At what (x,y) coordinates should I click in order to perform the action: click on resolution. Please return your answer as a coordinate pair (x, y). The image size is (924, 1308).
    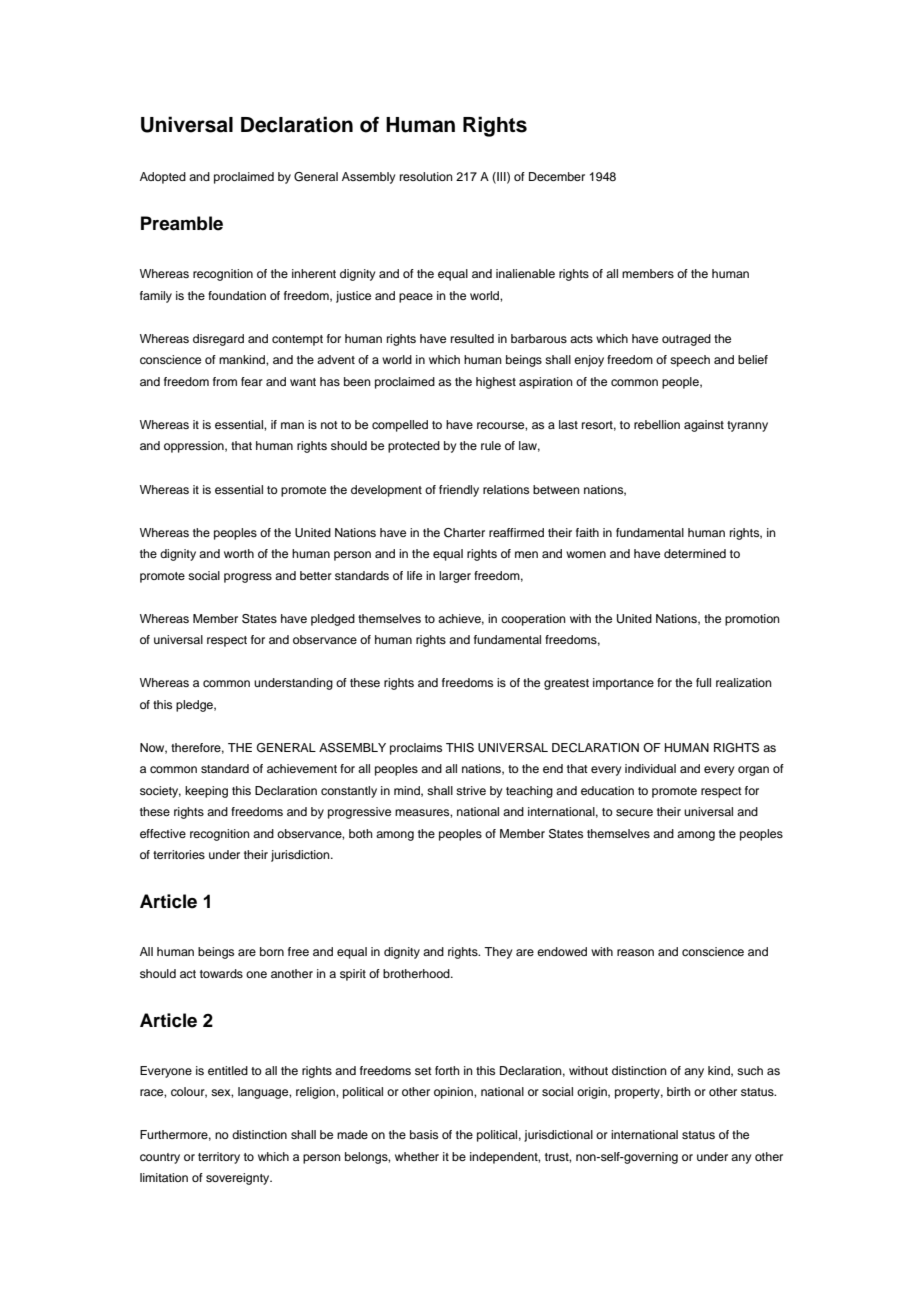
    Looking at the image, I should click on (426, 176).
